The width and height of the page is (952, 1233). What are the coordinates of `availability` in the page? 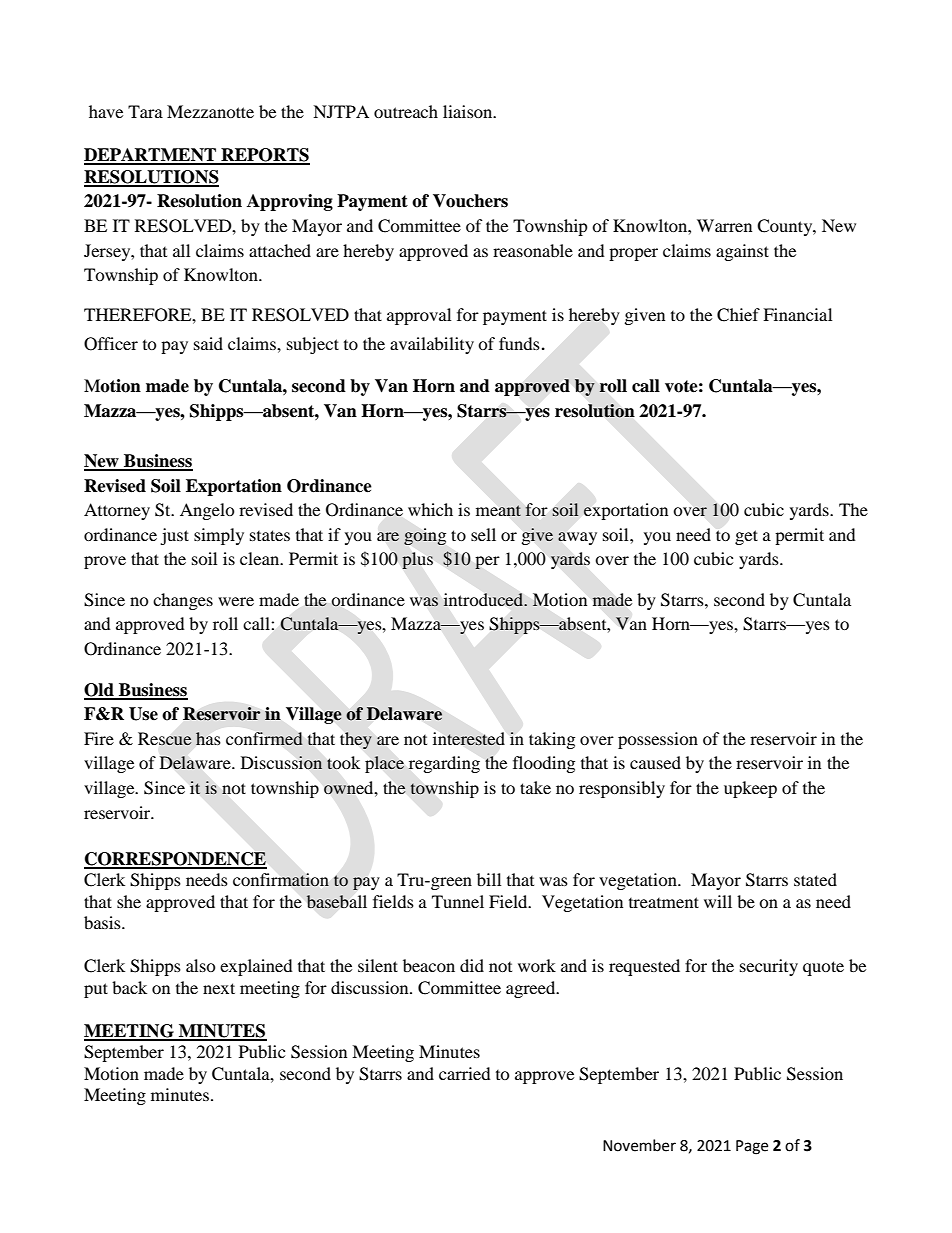 It's located at (432, 345).
